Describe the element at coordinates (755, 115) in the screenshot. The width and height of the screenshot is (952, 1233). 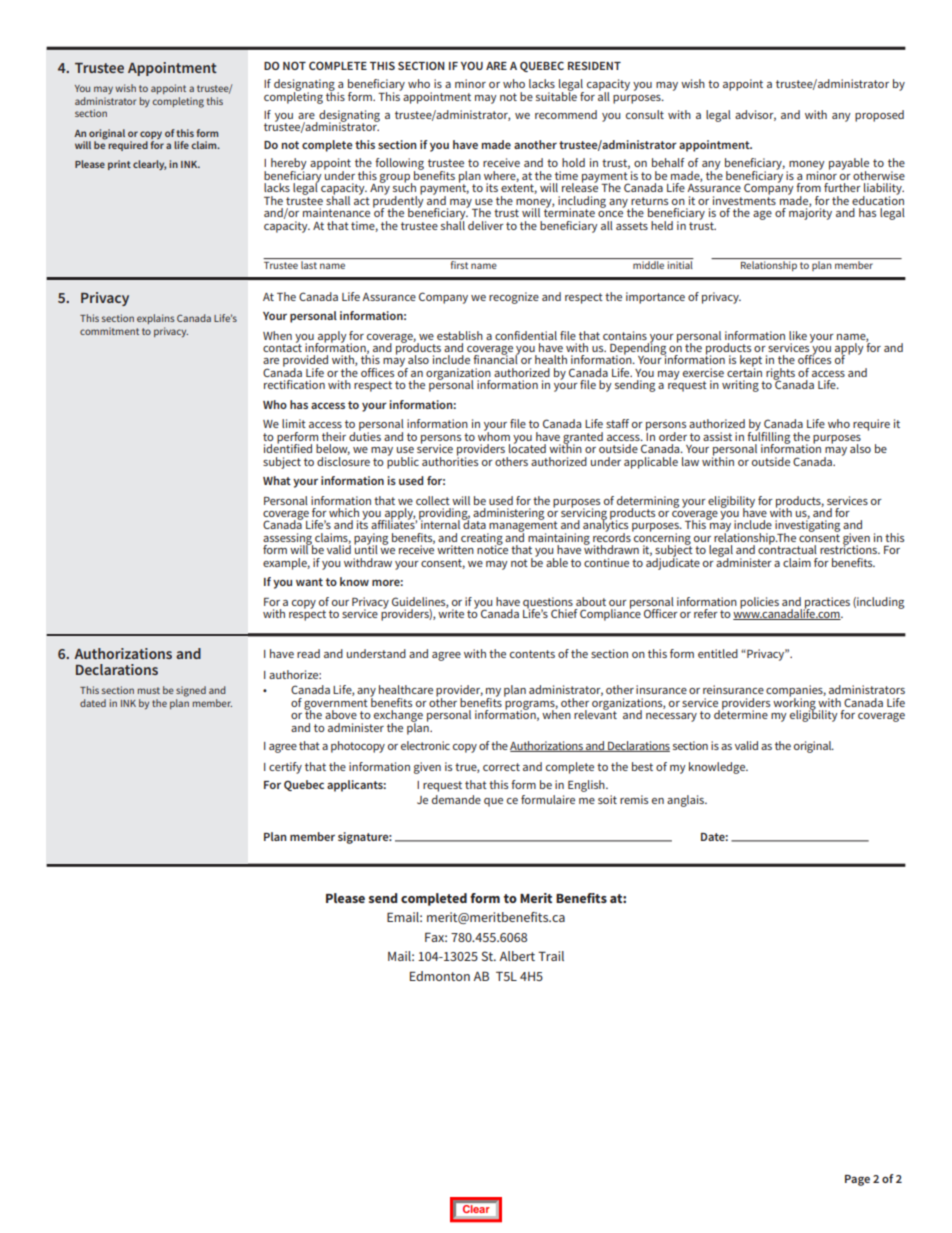
I see `advisor` at that location.
